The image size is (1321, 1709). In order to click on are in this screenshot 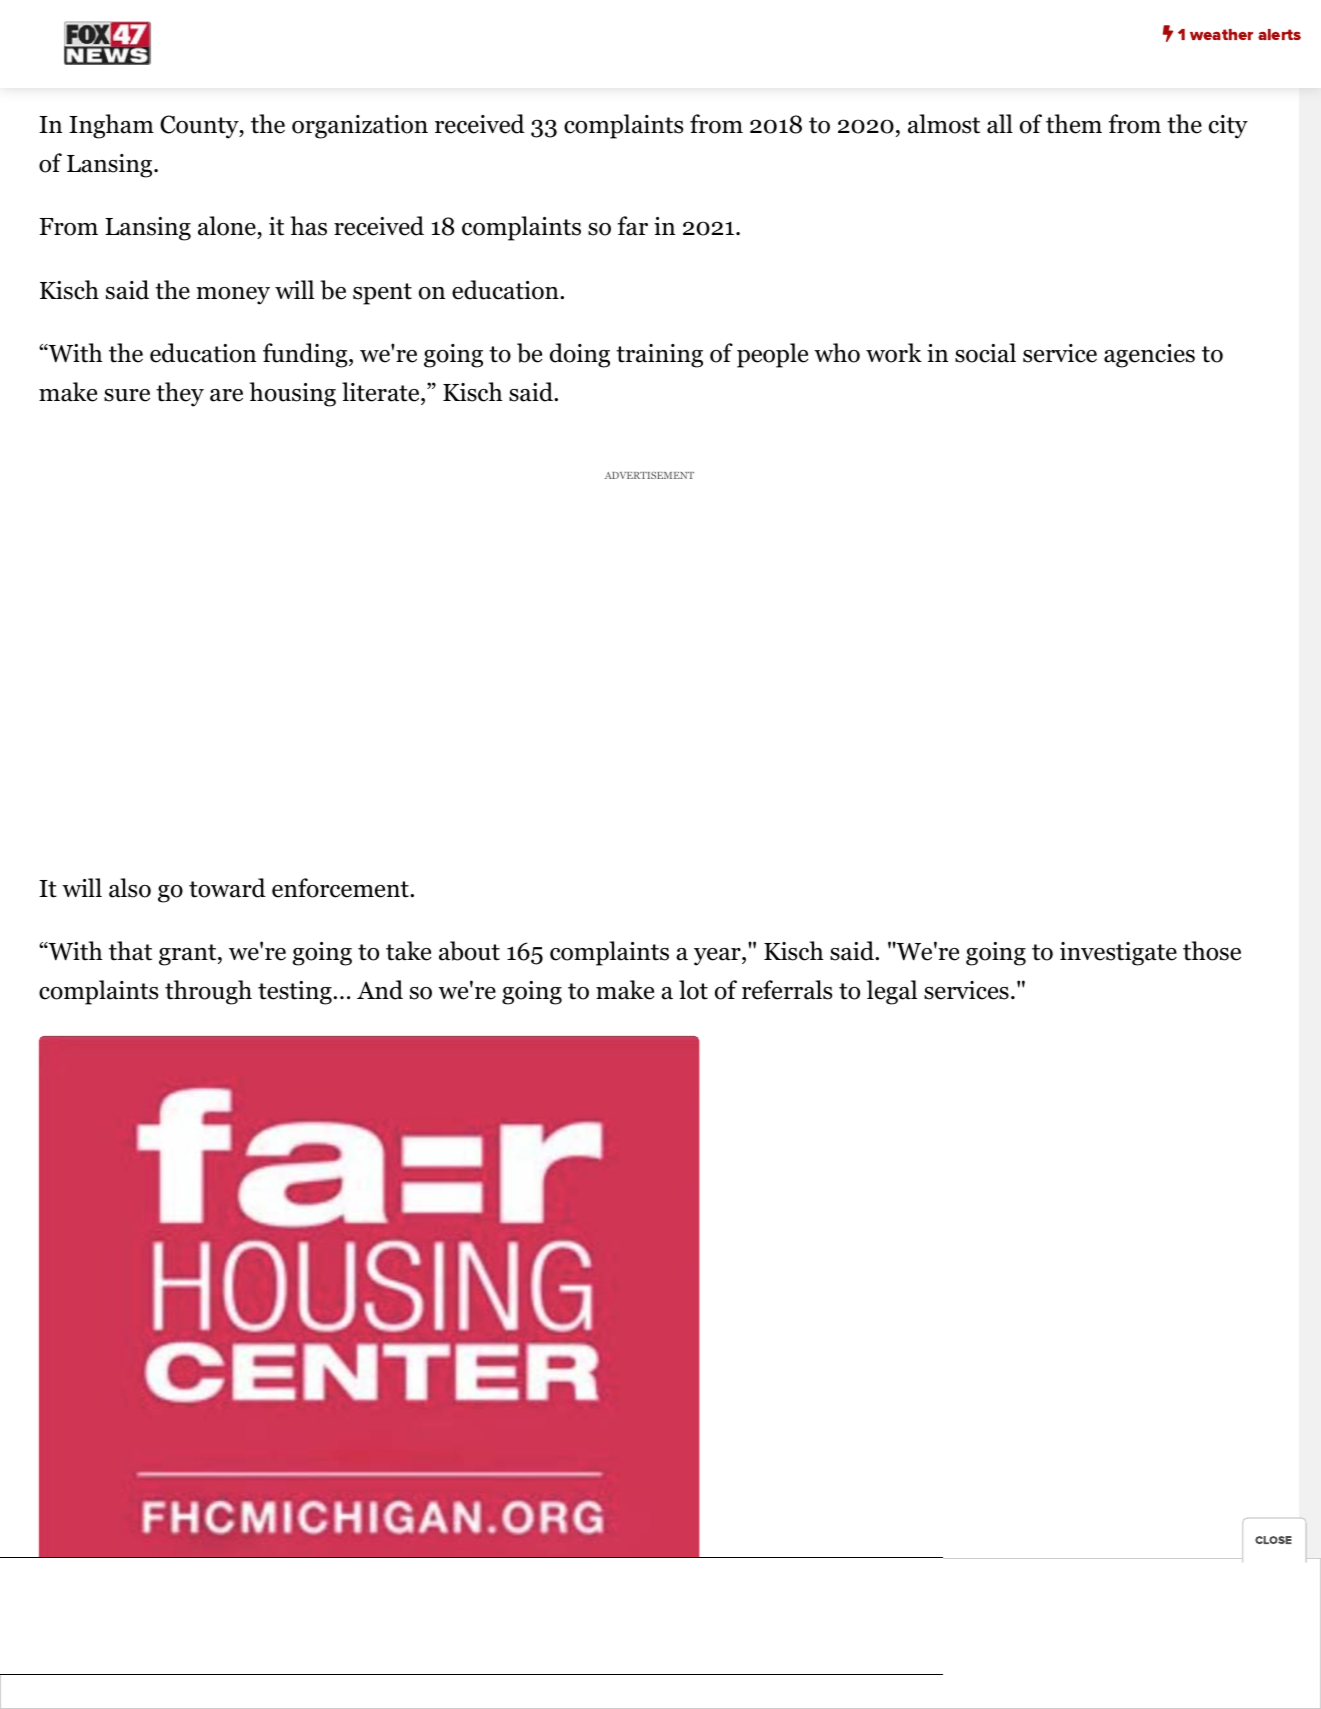, I will do `click(226, 395)`.
